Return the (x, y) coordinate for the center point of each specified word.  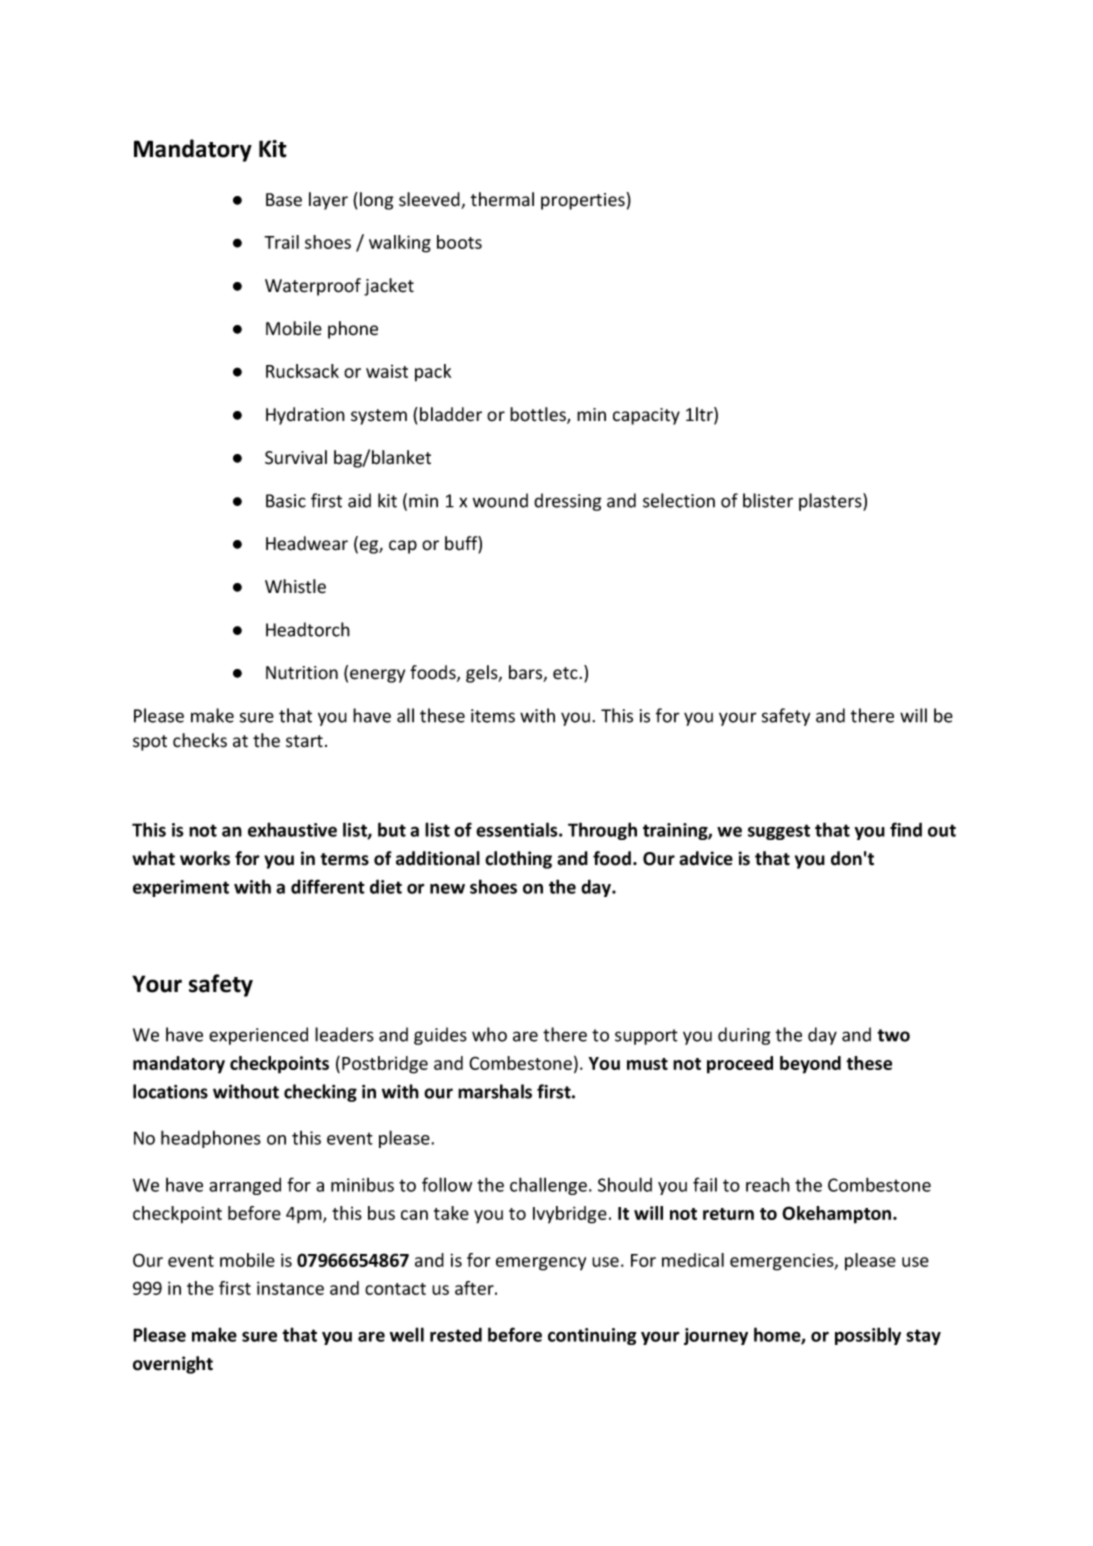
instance (290, 1288)
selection (679, 500)
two (893, 1035)
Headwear (307, 543)
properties (583, 201)
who (489, 1034)
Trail (281, 242)
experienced (258, 1036)
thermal (502, 199)
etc (565, 673)
